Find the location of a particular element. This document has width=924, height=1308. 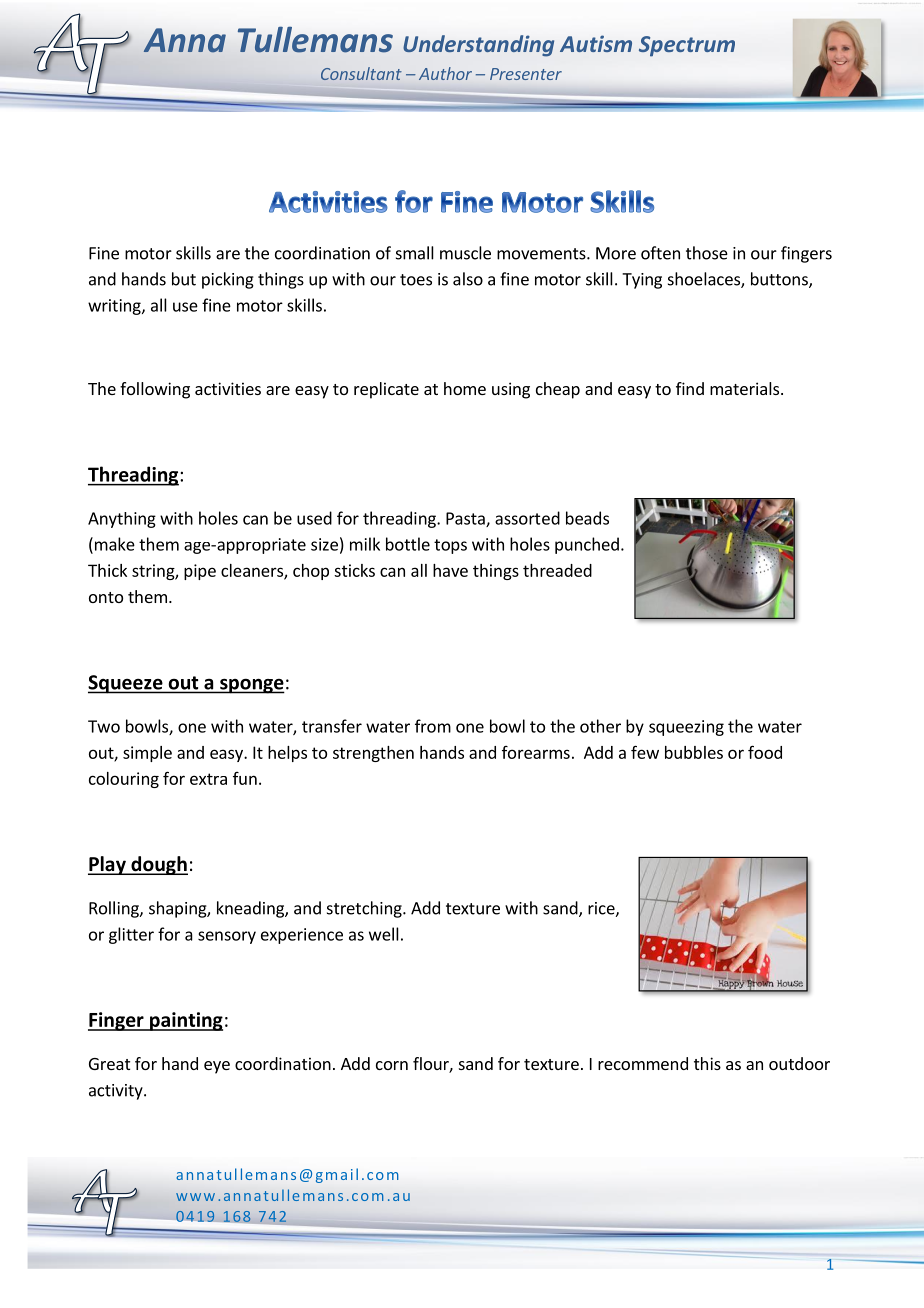

bubbles is located at coordinates (694, 752).
